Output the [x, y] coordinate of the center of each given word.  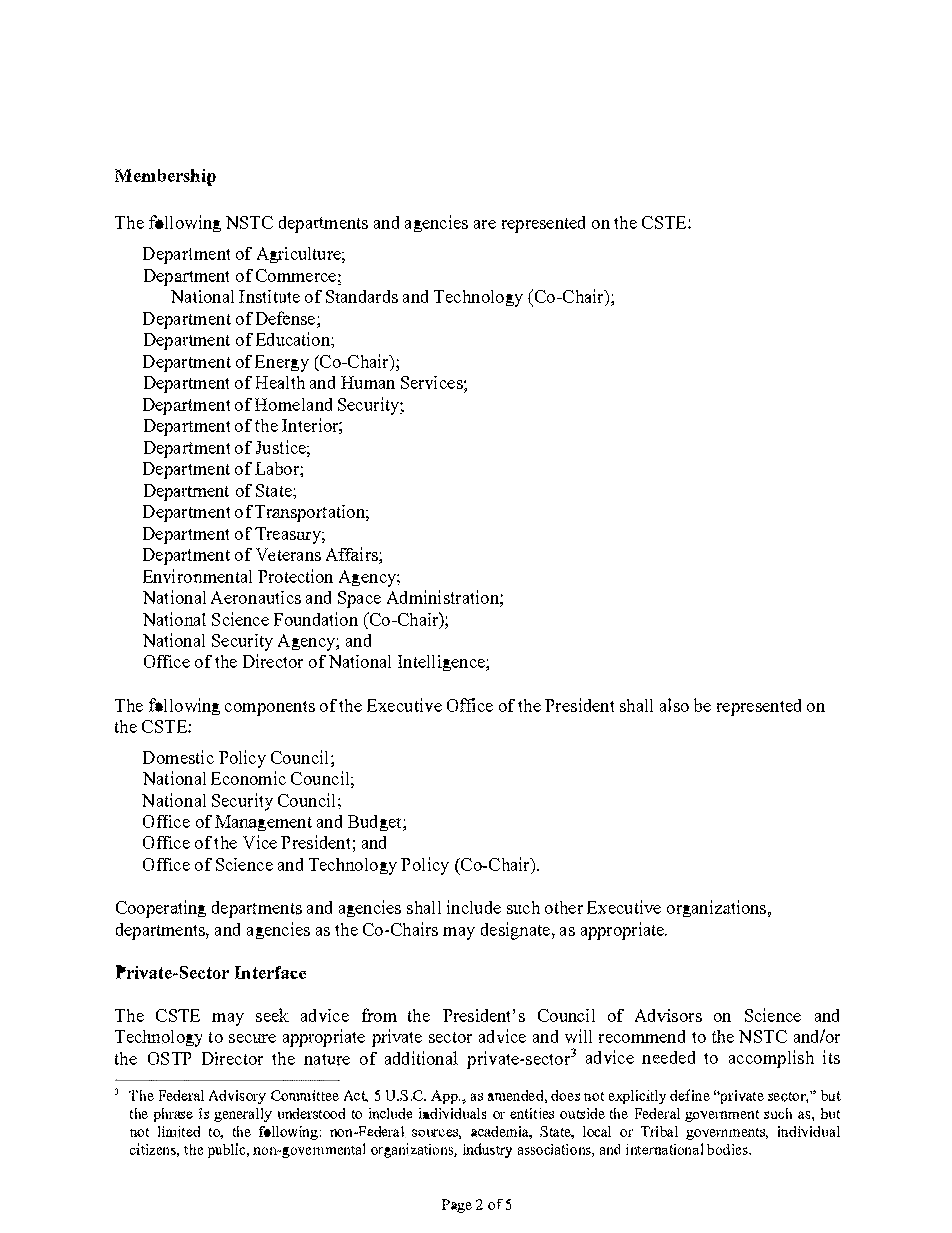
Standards [362, 296]
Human [368, 382]
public [228, 1150]
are [485, 224]
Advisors [668, 1015]
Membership [165, 177]
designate [517, 931]
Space [359, 599]
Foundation [316, 619]
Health [280, 382]
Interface [270, 972]
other [564, 907]
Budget [376, 823]
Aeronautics [256, 597]
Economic [248, 778]
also [674, 705]
